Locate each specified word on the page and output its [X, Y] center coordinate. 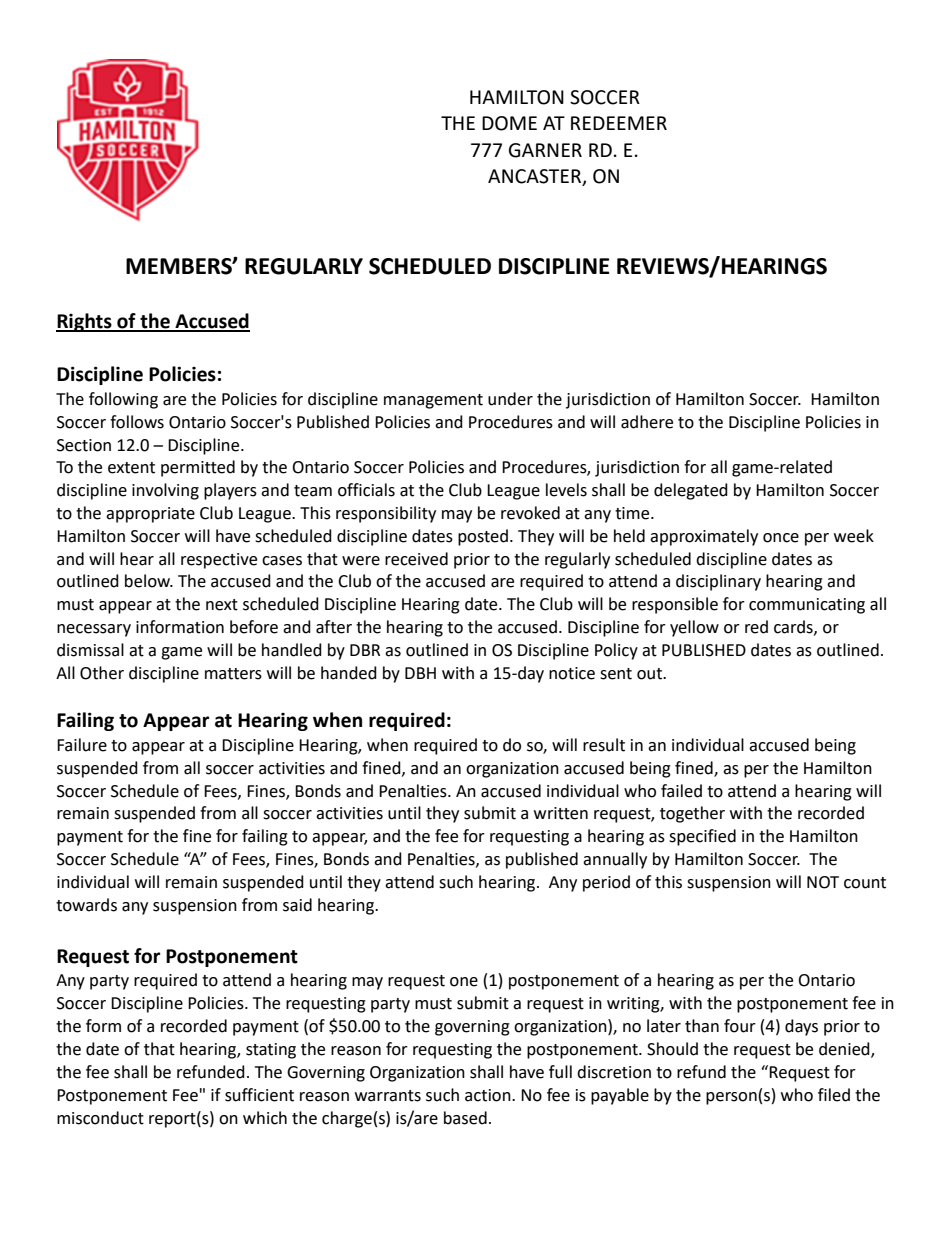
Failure [82, 745]
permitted [198, 468]
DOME [509, 123]
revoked [530, 513]
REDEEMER [619, 123]
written [561, 813]
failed [681, 791]
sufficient [259, 1095]
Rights [85, 322]
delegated [691, 491]
